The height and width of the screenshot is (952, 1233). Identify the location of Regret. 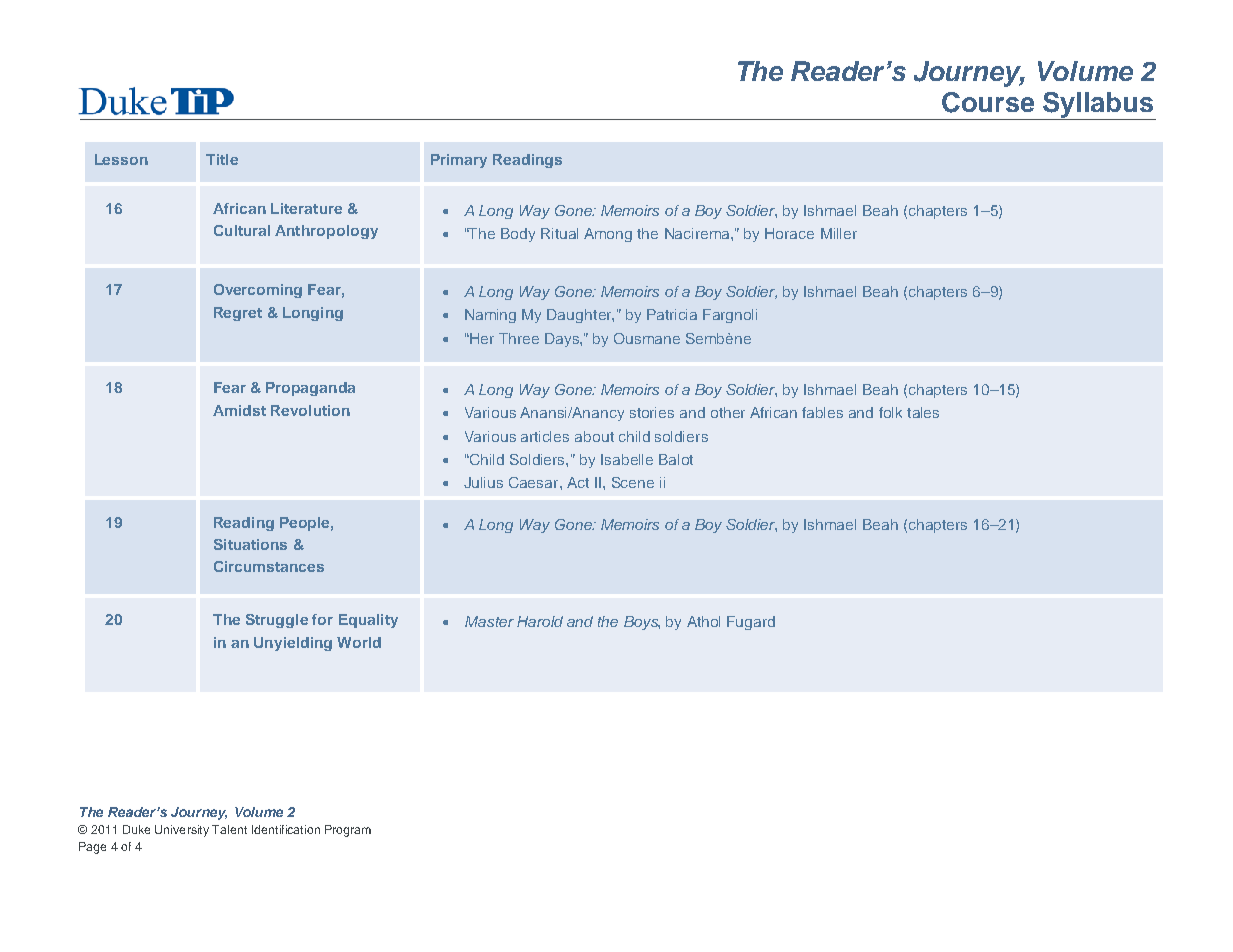
(238, 314).
